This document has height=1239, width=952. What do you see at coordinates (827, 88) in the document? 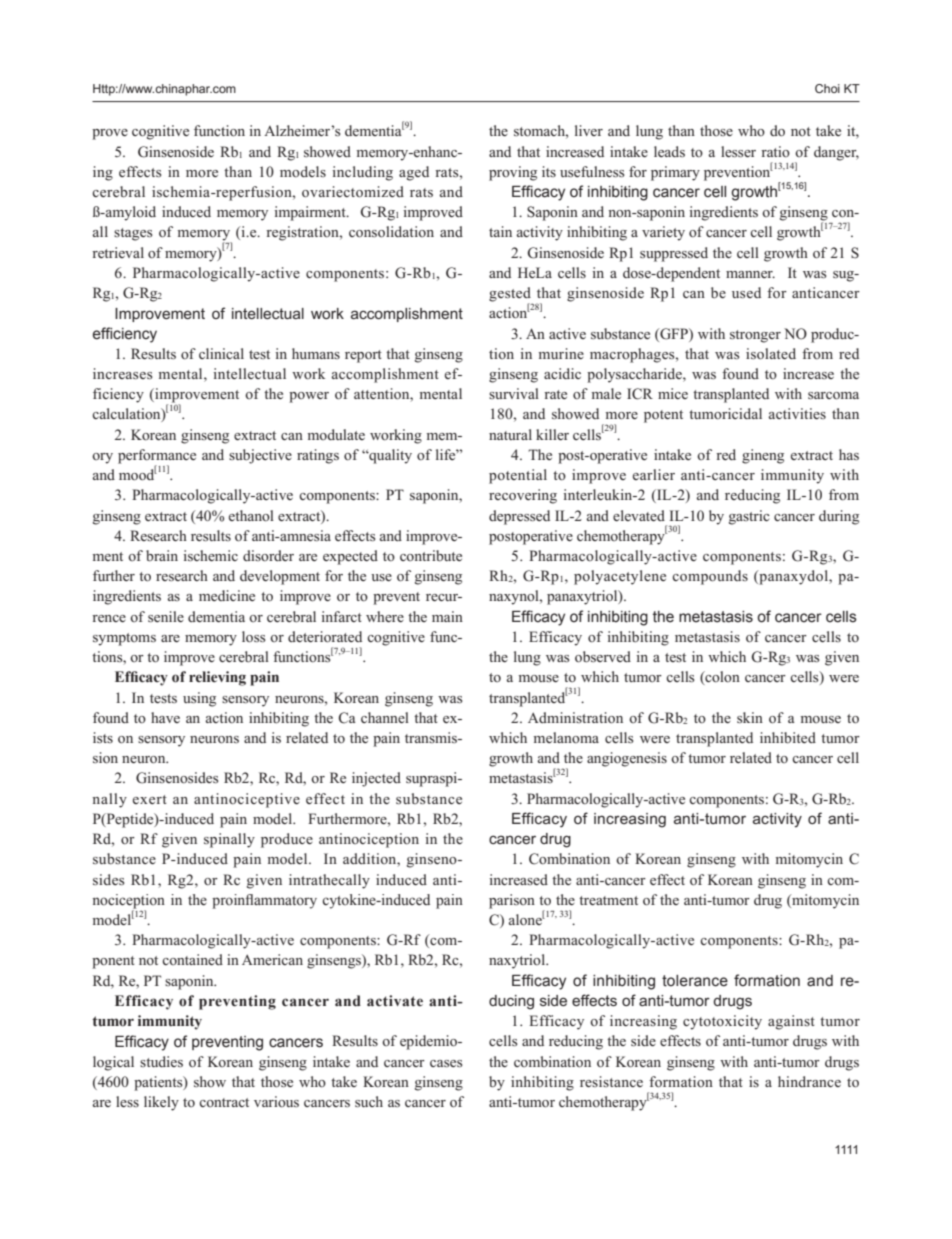
I see `Choi` at bounding box center [827, 88].
